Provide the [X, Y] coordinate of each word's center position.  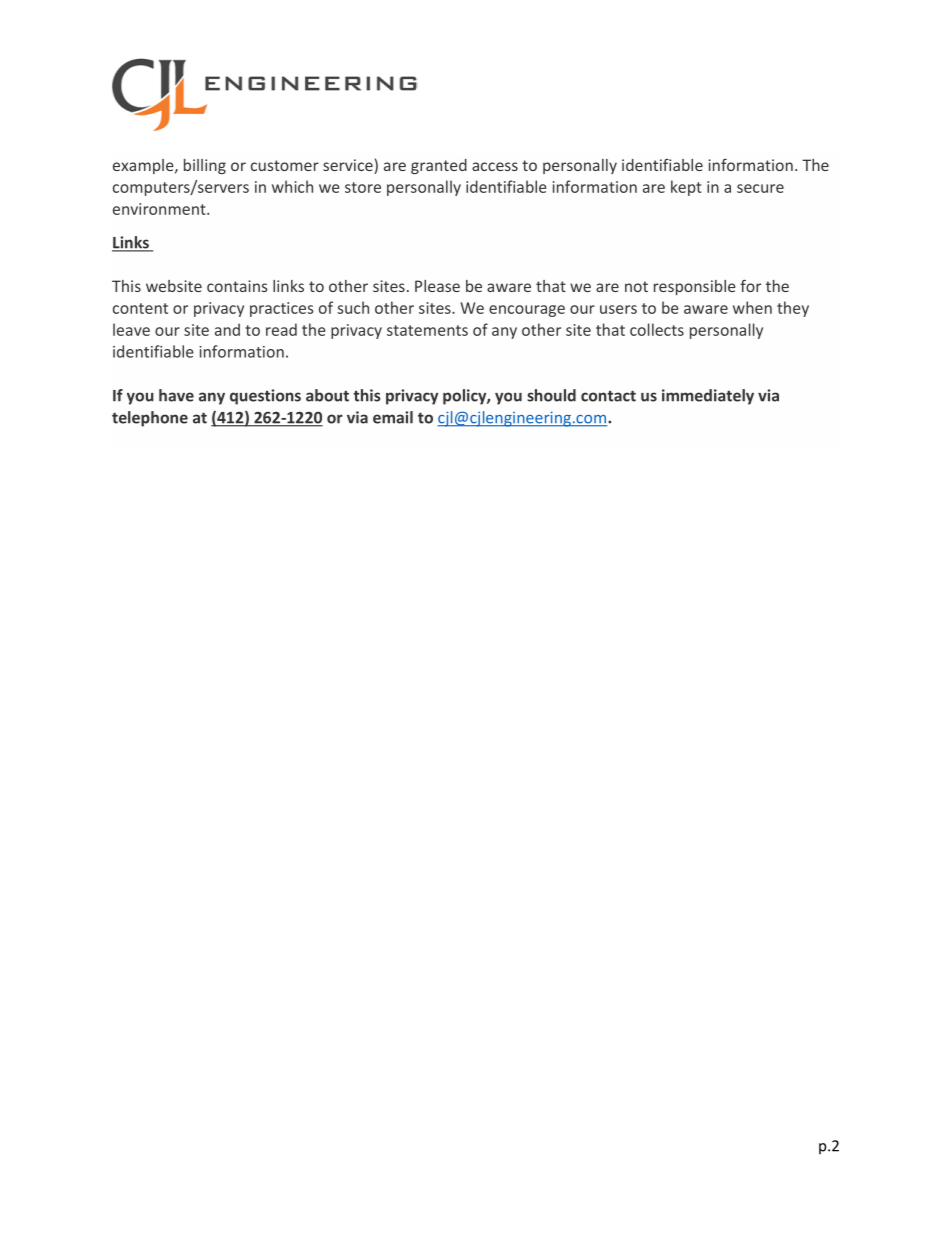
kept [686, 188]
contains [237, 286]
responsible [695, 287]
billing [205, 166]
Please [437, 286]
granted [439, 166]
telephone [150, 419]
